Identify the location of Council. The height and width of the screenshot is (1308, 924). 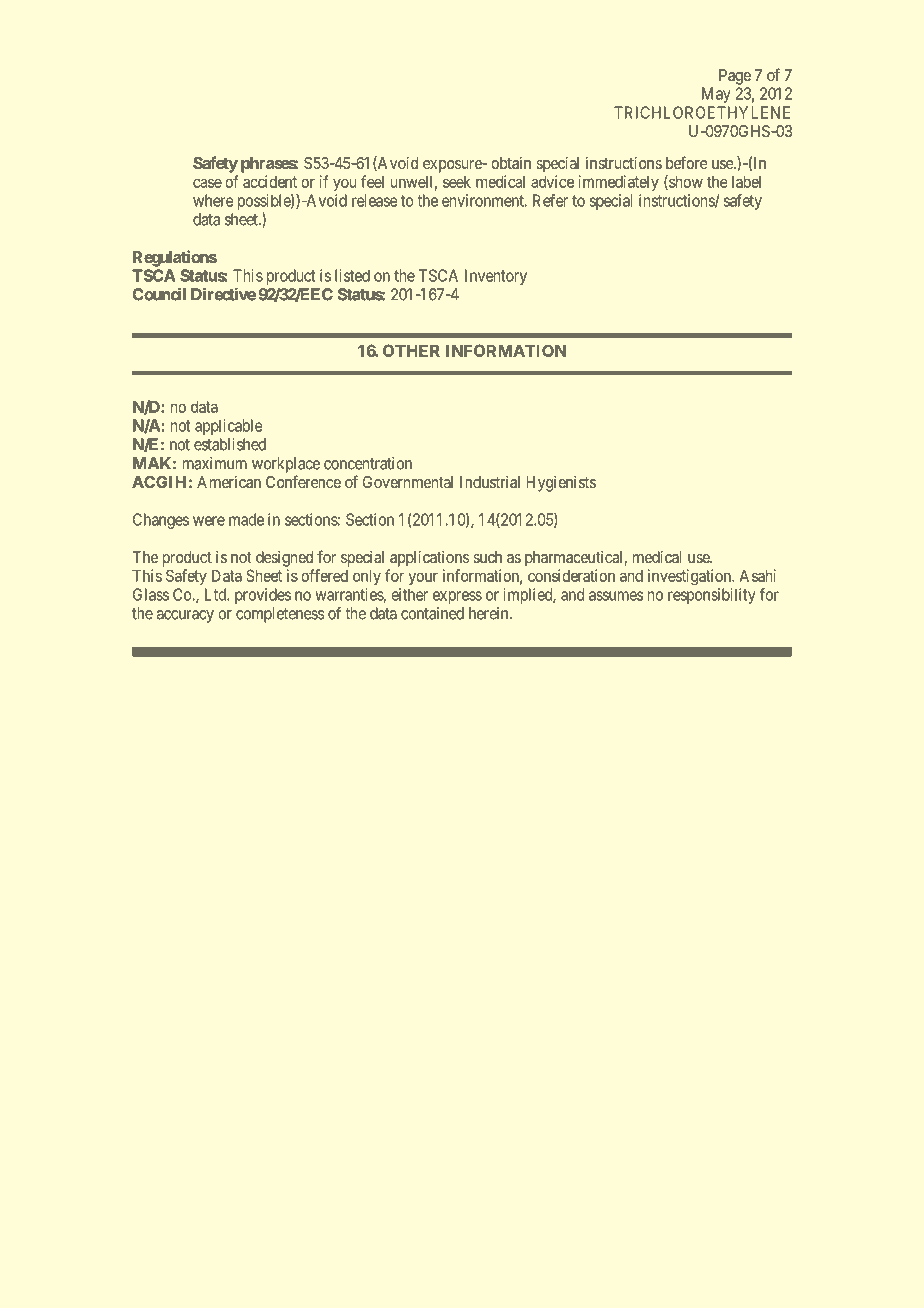
(159, 294).
